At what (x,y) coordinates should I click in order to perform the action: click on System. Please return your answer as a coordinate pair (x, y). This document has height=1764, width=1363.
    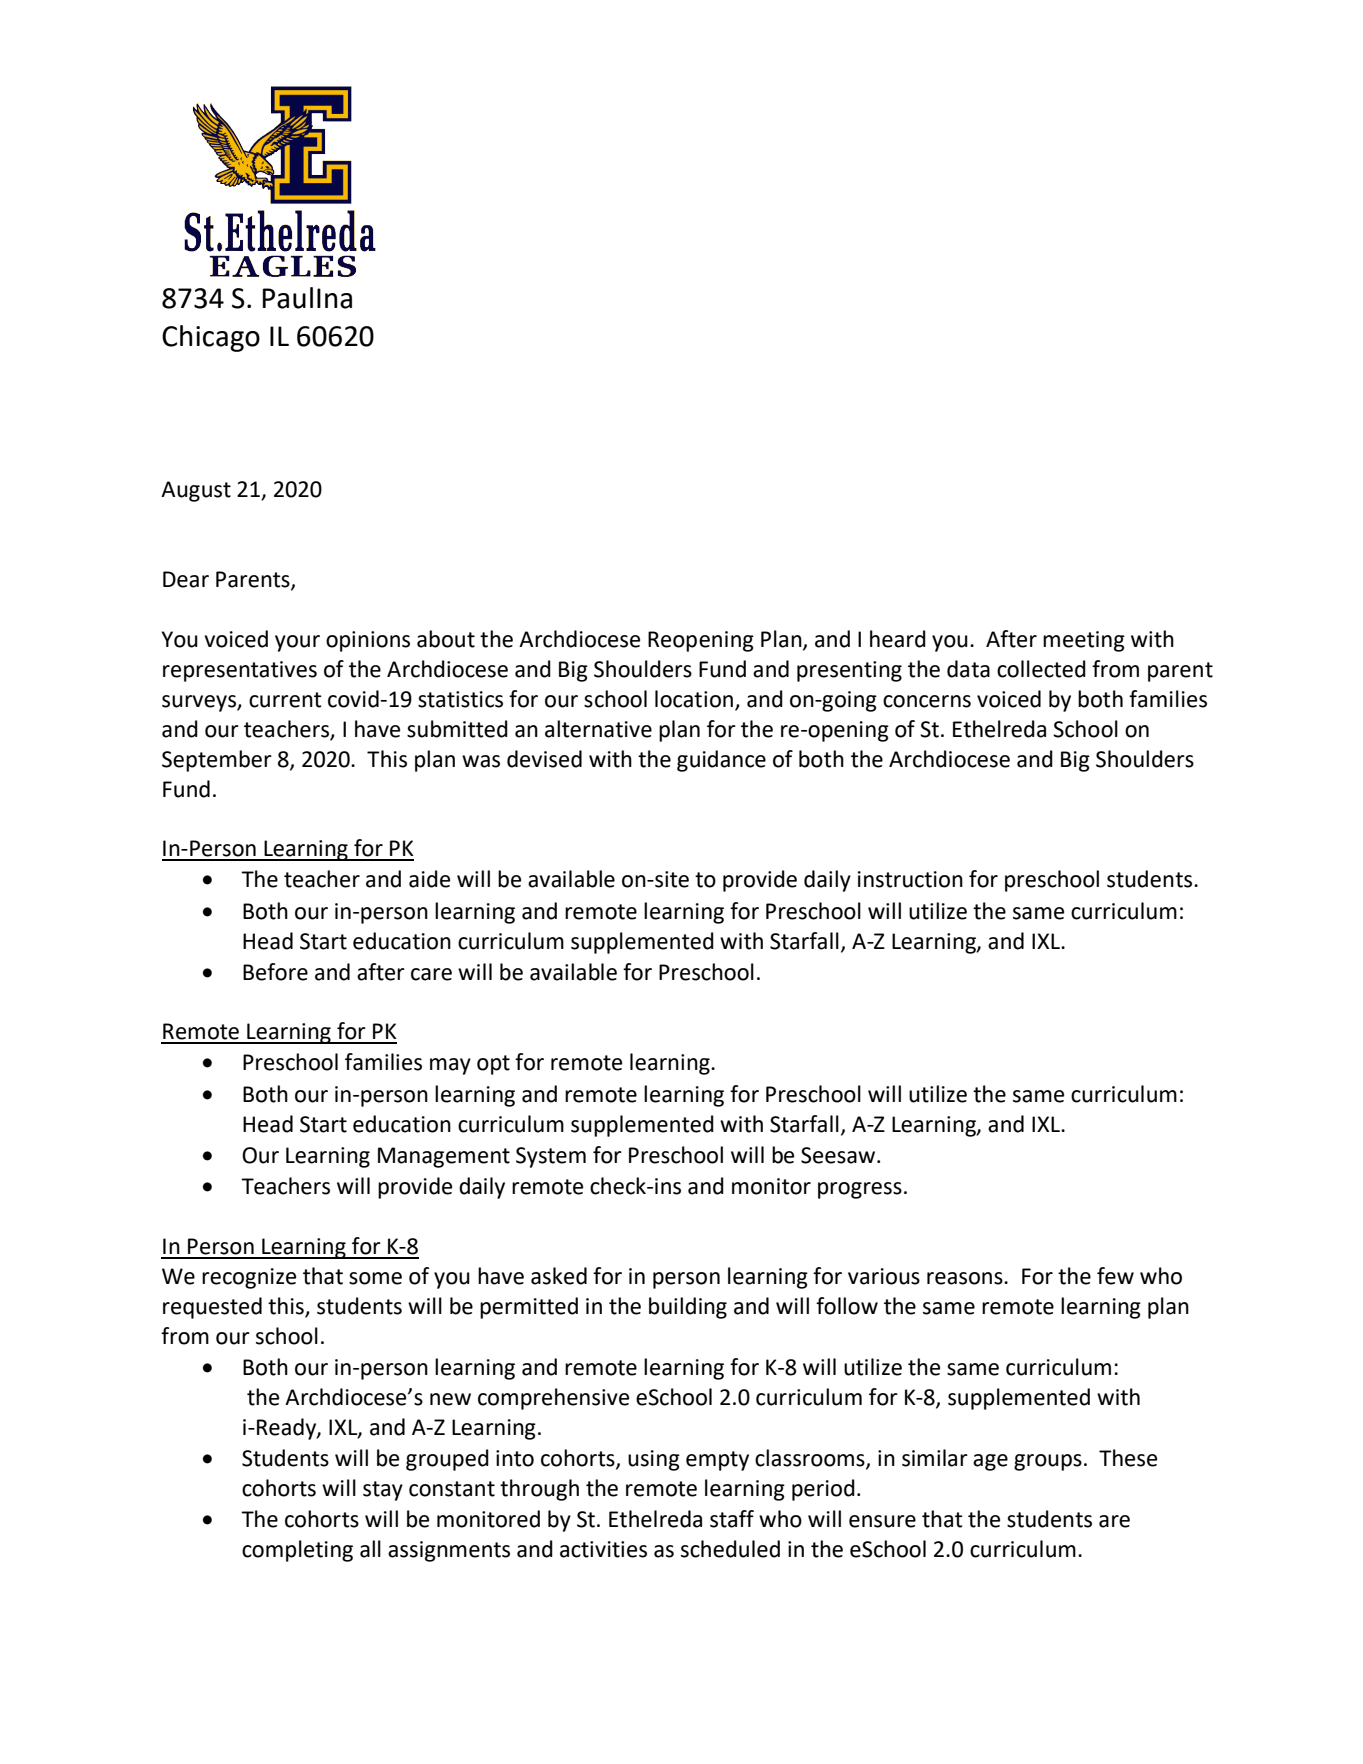
    Looking at the image, I should click on (551, 1157).
